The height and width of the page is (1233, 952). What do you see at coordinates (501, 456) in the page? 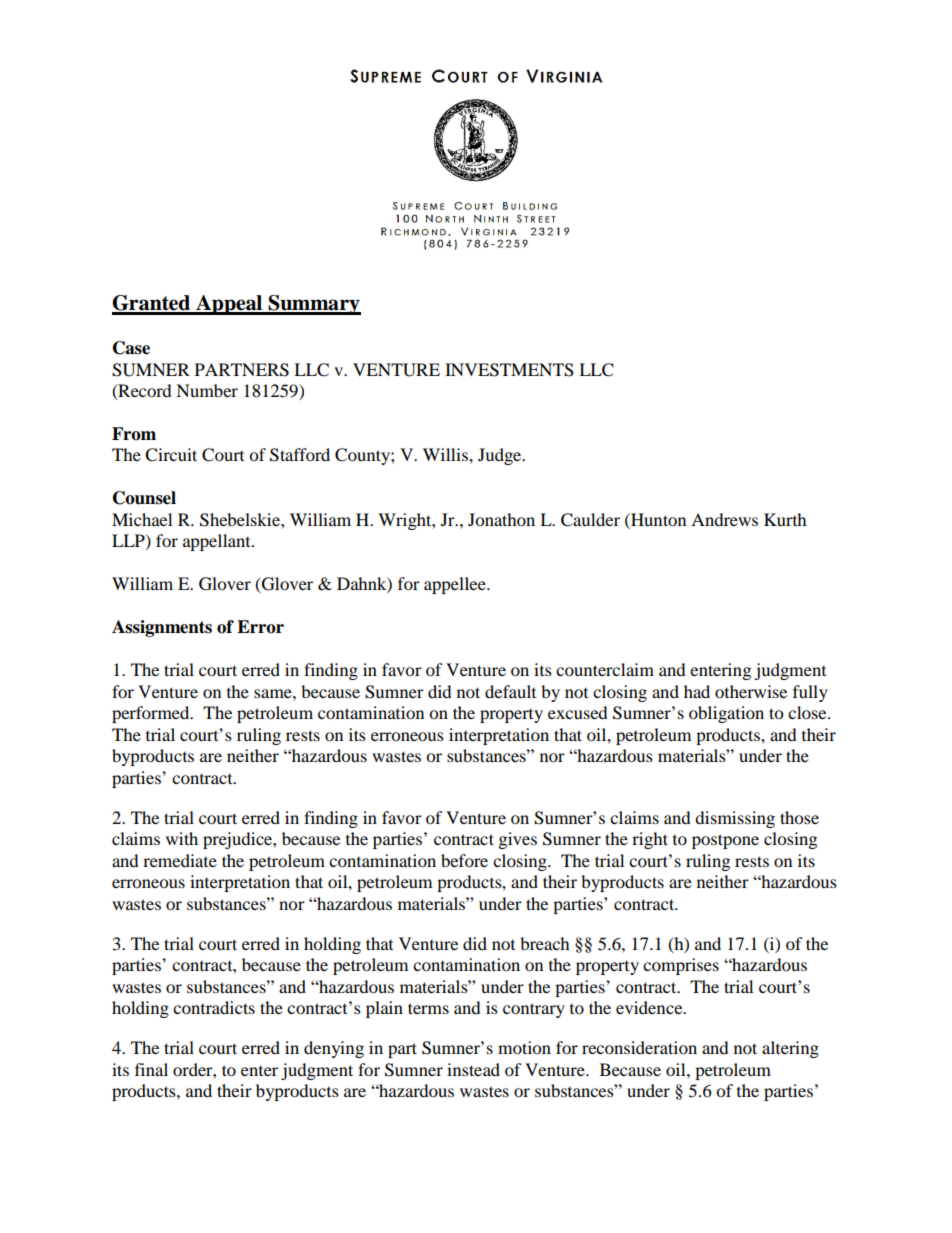
I see `Judge` at bounding box center [501, 456].
